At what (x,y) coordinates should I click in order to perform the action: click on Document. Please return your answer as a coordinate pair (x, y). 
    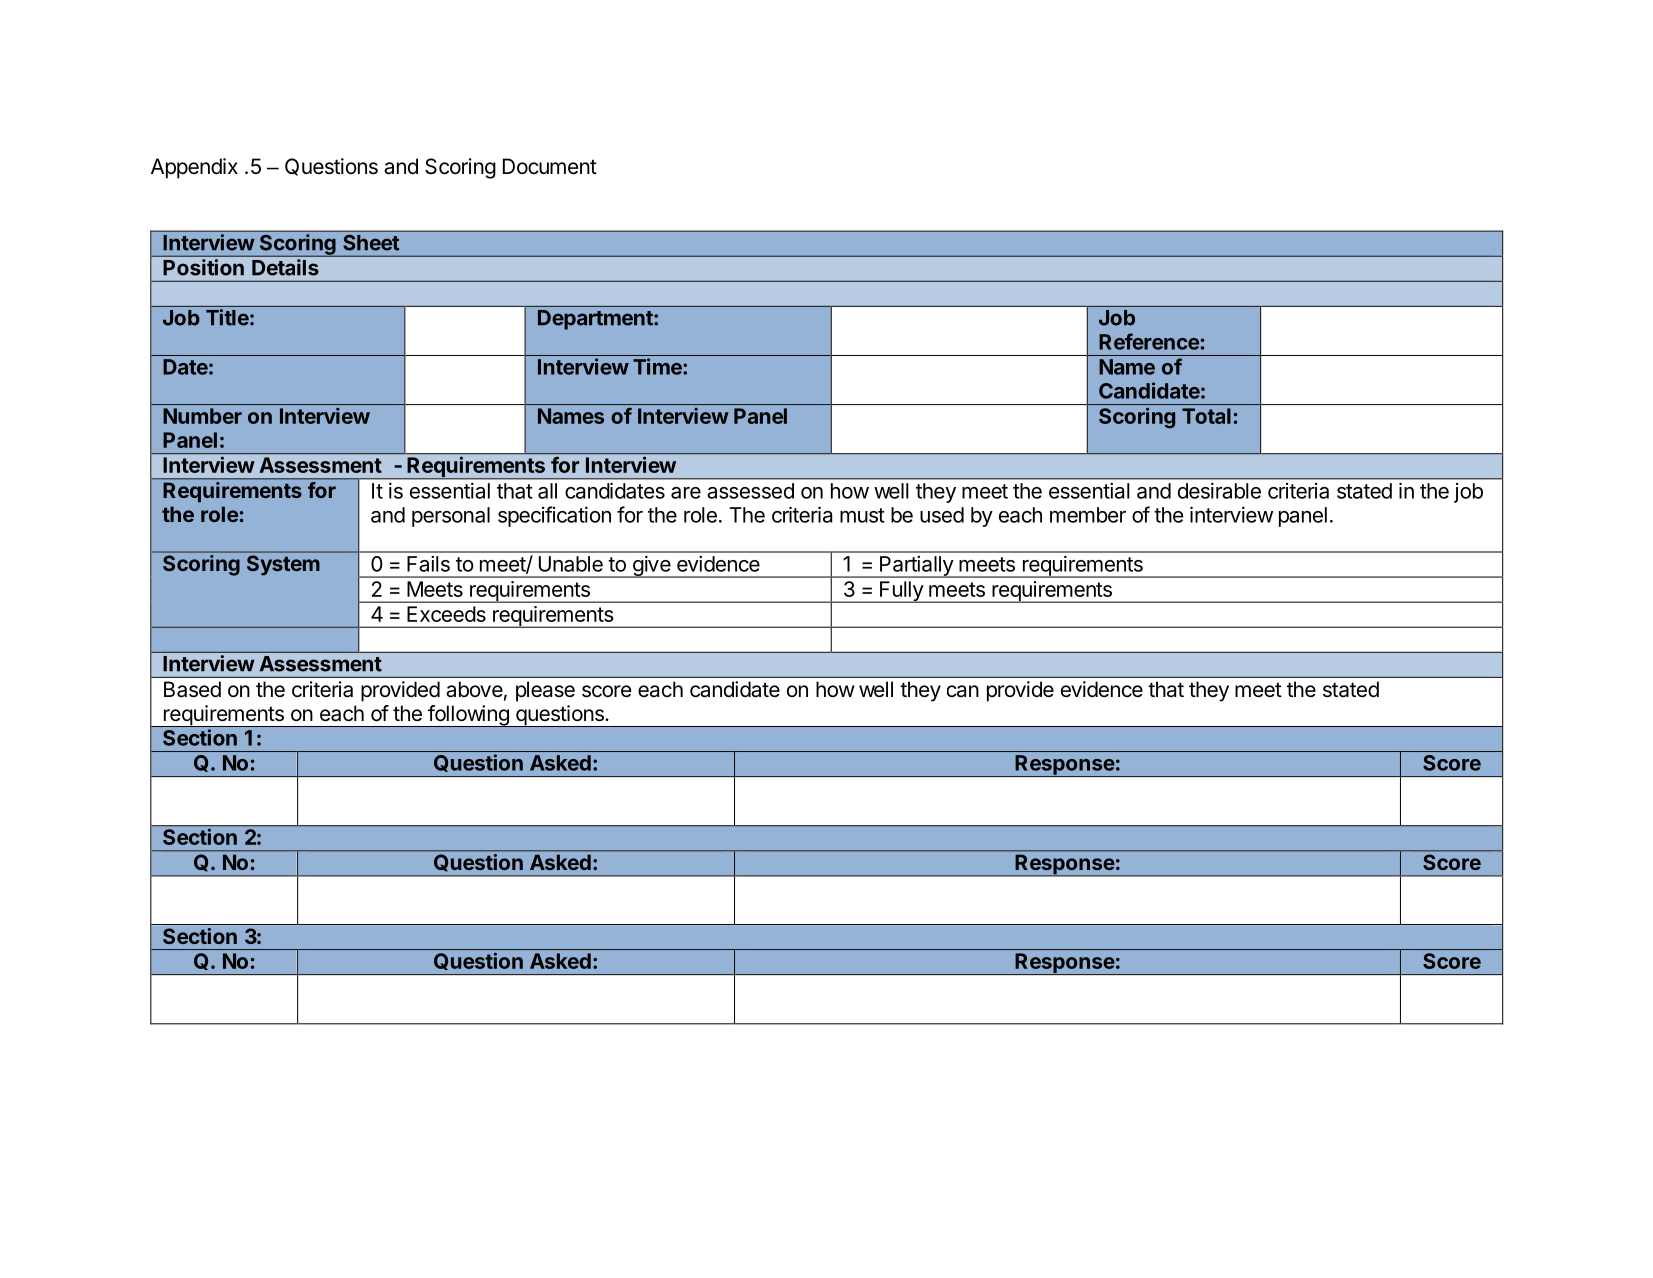
    Looking at the image, I should click on (550, 166).
